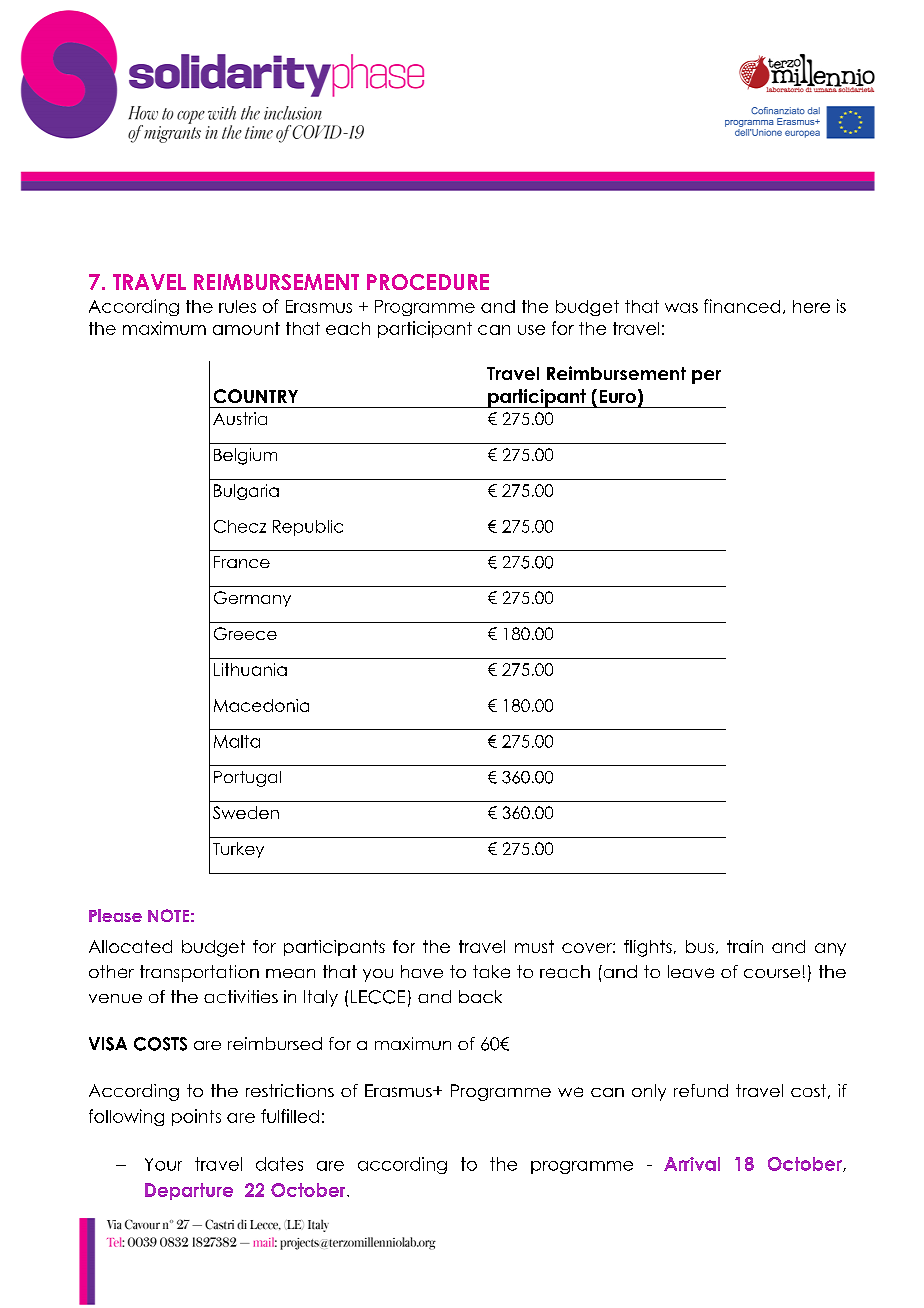  I want to click on Macedonia, so click(261, 705).
